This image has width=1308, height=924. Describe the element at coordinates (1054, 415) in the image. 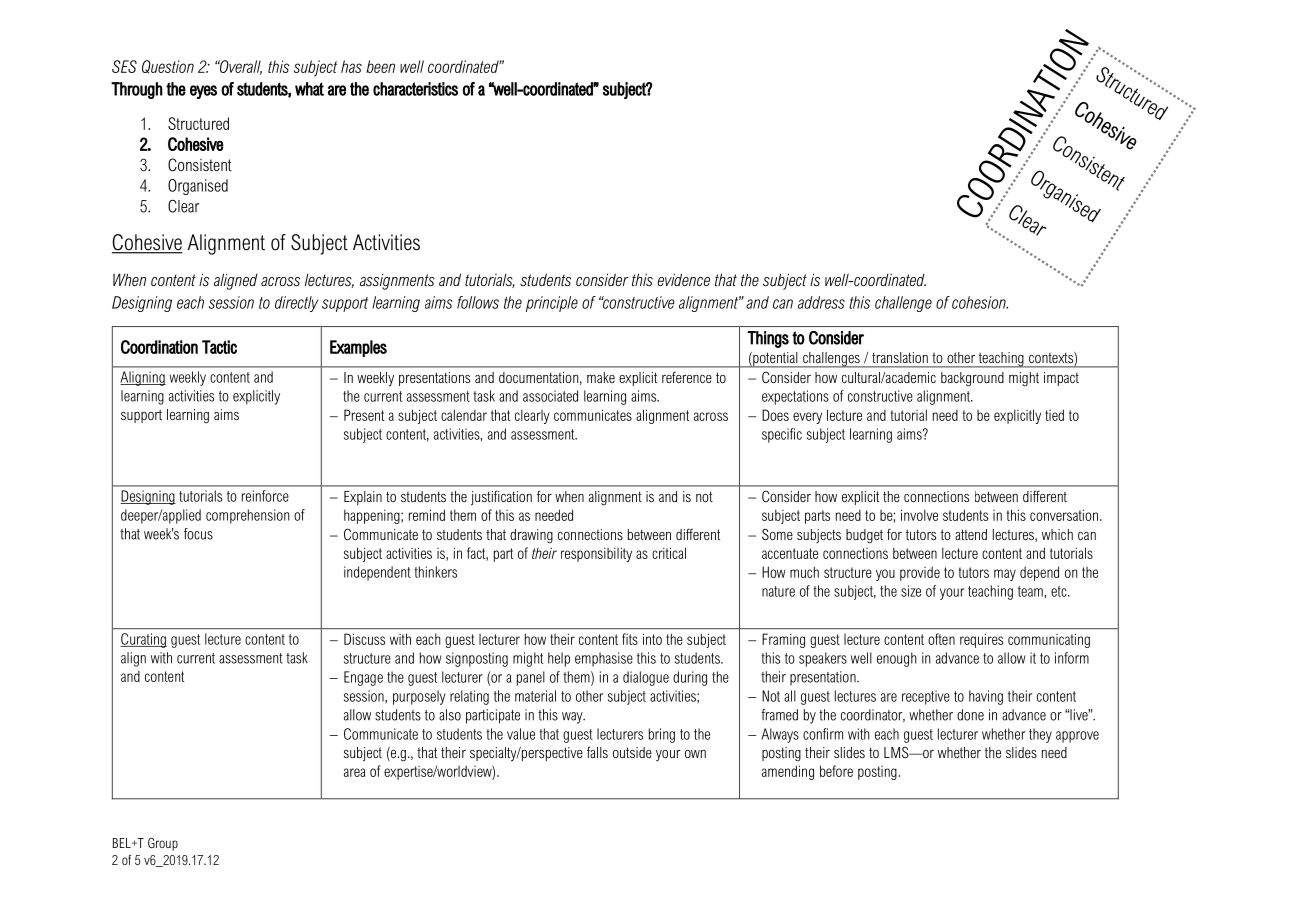

I see `tied` at that location.
